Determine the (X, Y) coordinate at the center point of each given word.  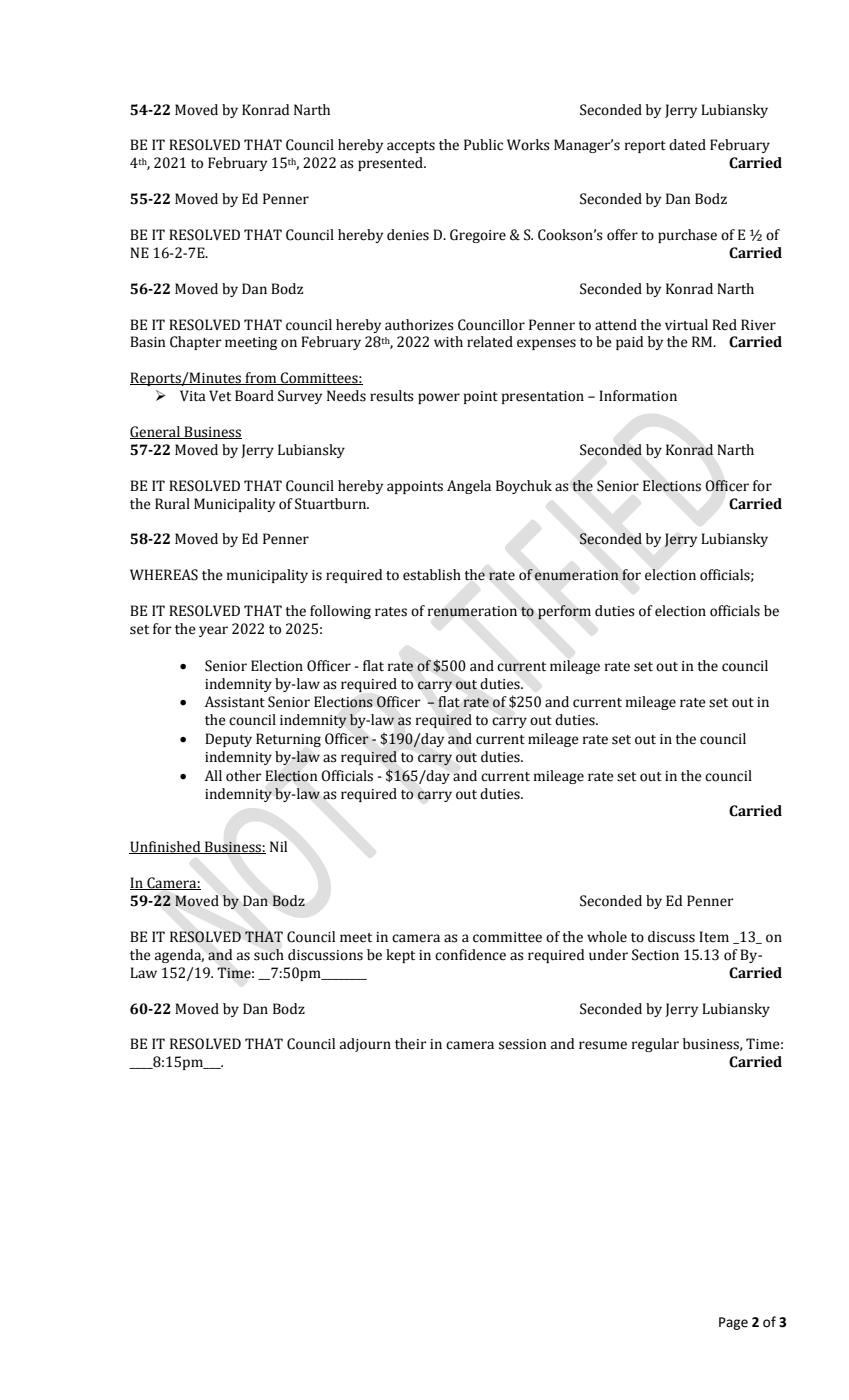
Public (483, 145)
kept (400, 956)
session (523, 1044)
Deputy (228, 740)
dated (687, 145)
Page (733, 1323)
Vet (220, 396)
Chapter (196, 343)
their (411, 1044)
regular (655, 1045)
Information (638, 396)
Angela (469, 487)
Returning (288, 740)
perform (564, 612)
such (269, 955)
